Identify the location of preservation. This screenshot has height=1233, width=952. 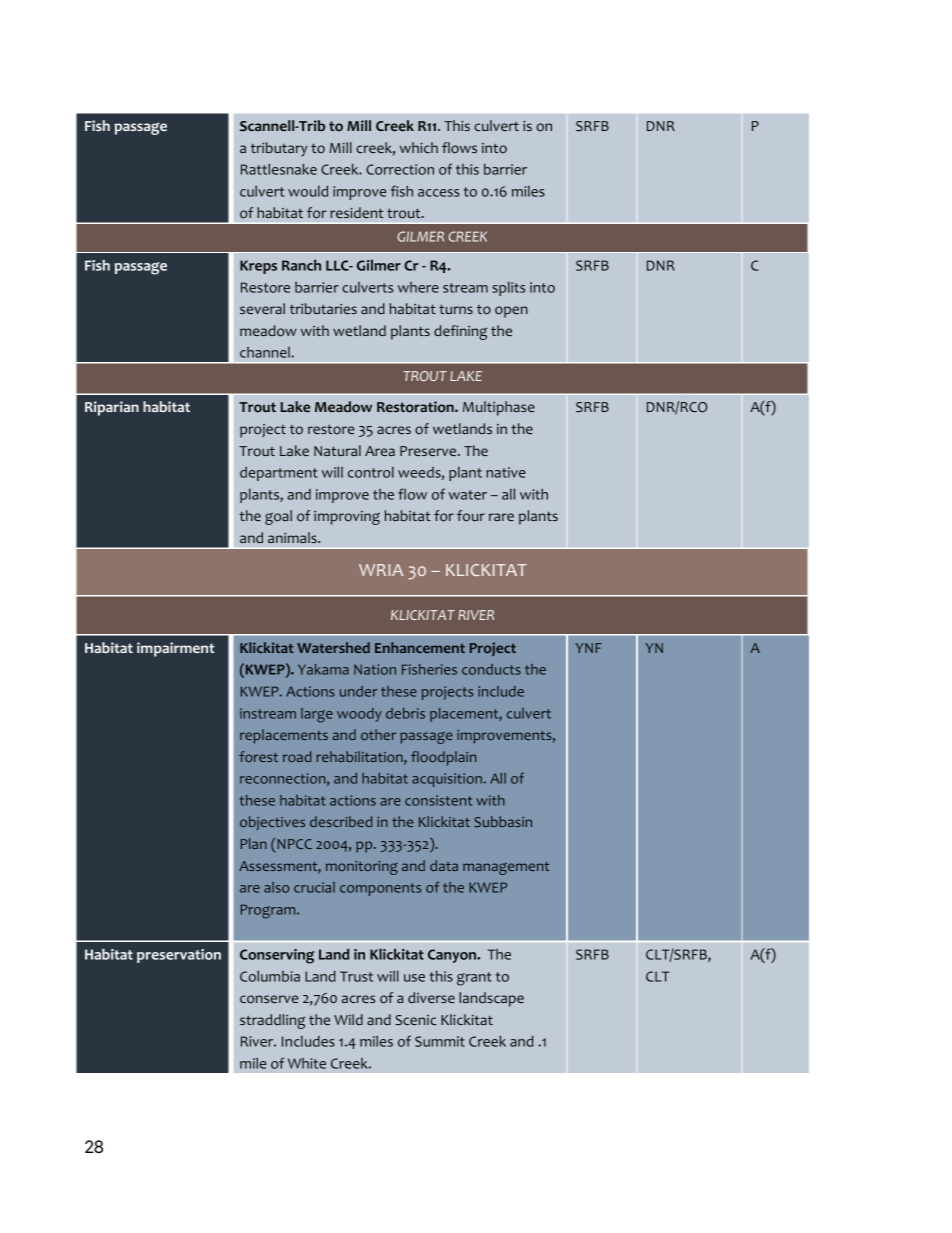
(179, 956).
